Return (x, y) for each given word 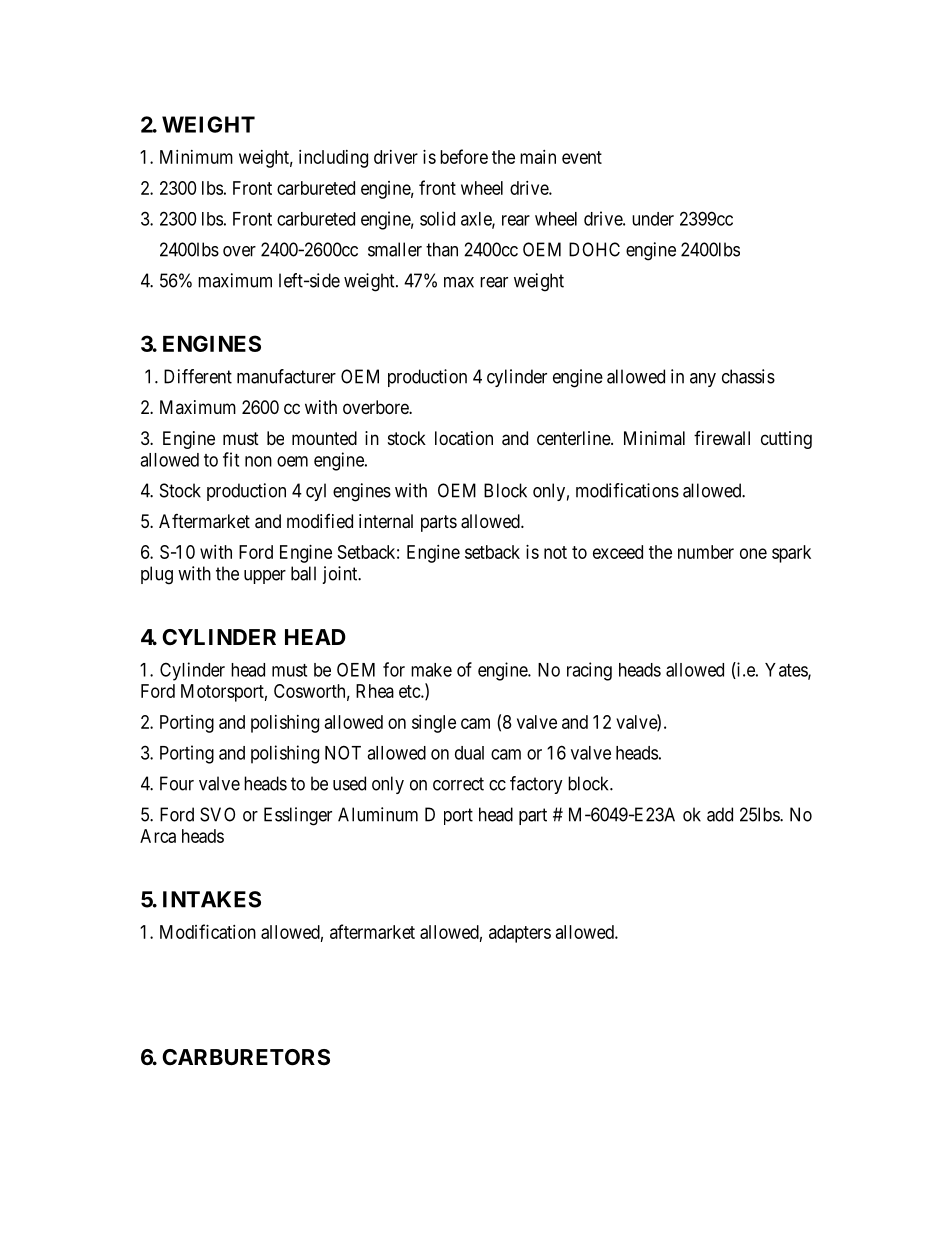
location (464, 438)
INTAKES (212, 899)
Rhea (375, 691)
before (464, 156)
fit (231, 459)
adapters (520, 934)
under (653, 219)
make (431, 670)
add (720, 814)
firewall (722, 438)
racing (589, 671)
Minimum (196, 157)
